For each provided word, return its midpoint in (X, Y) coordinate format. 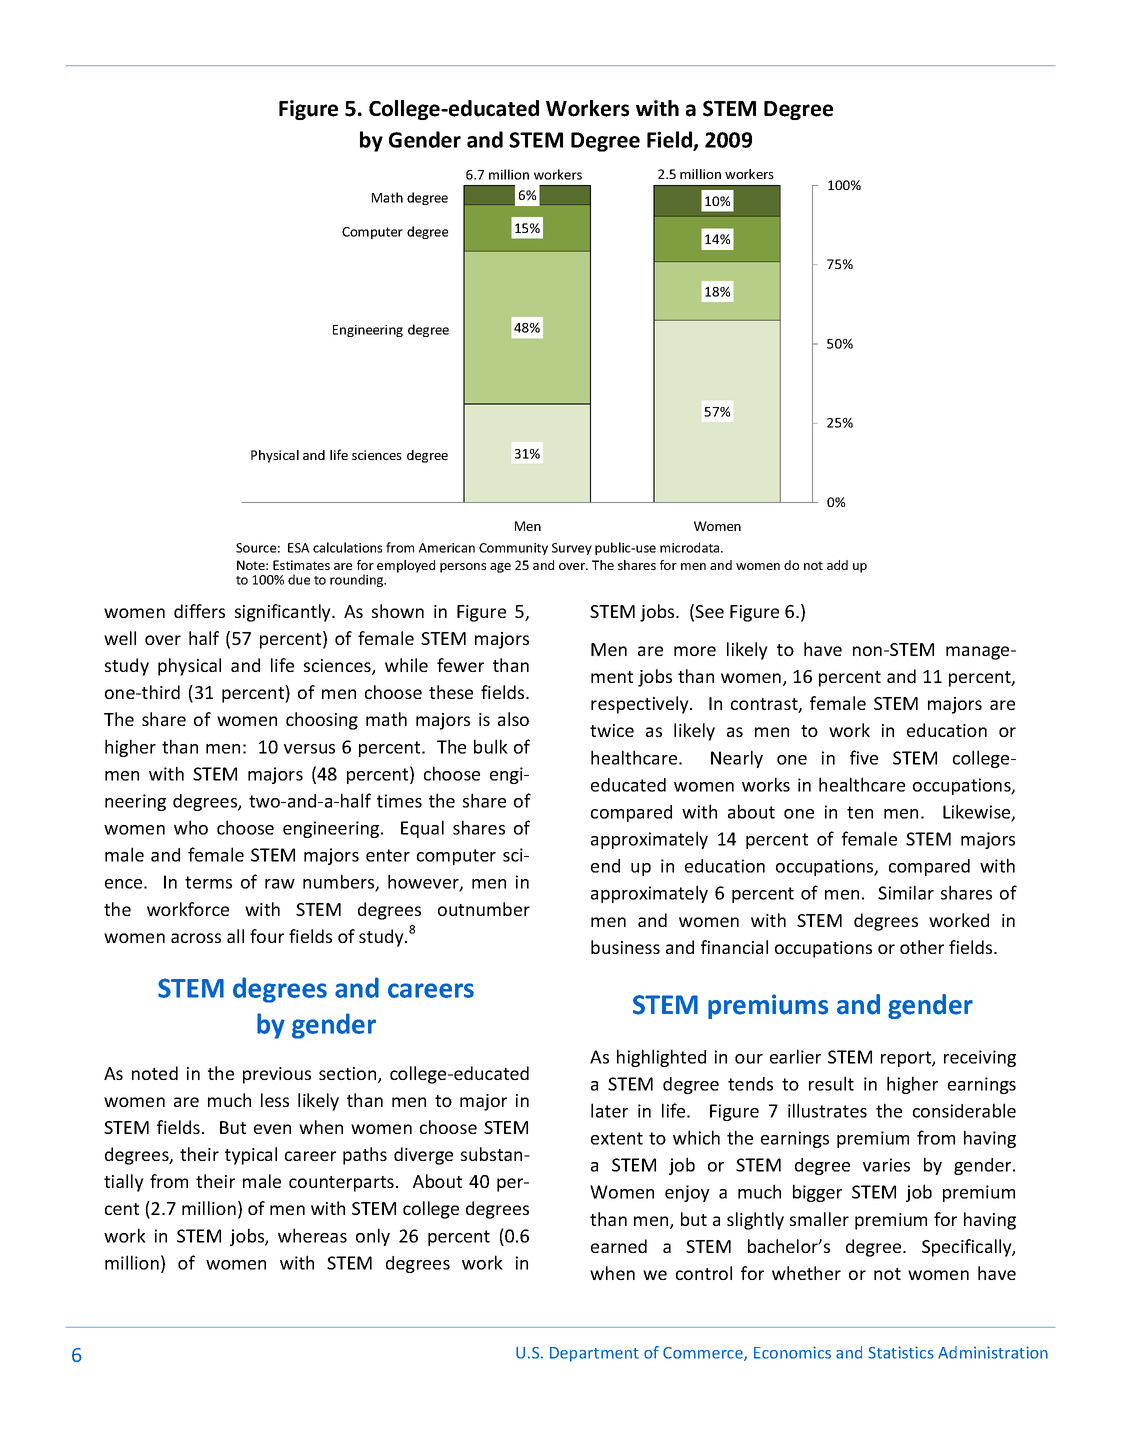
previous (277, 1075)
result (831, 1083)
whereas (312, 1235)
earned (619, 1246)
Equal (422, 829)
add (837, 565)
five (864, 757)
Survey (572, 549)
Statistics (901, 1352)
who (191, 827)
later (609, 1110)
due (299, 579)
